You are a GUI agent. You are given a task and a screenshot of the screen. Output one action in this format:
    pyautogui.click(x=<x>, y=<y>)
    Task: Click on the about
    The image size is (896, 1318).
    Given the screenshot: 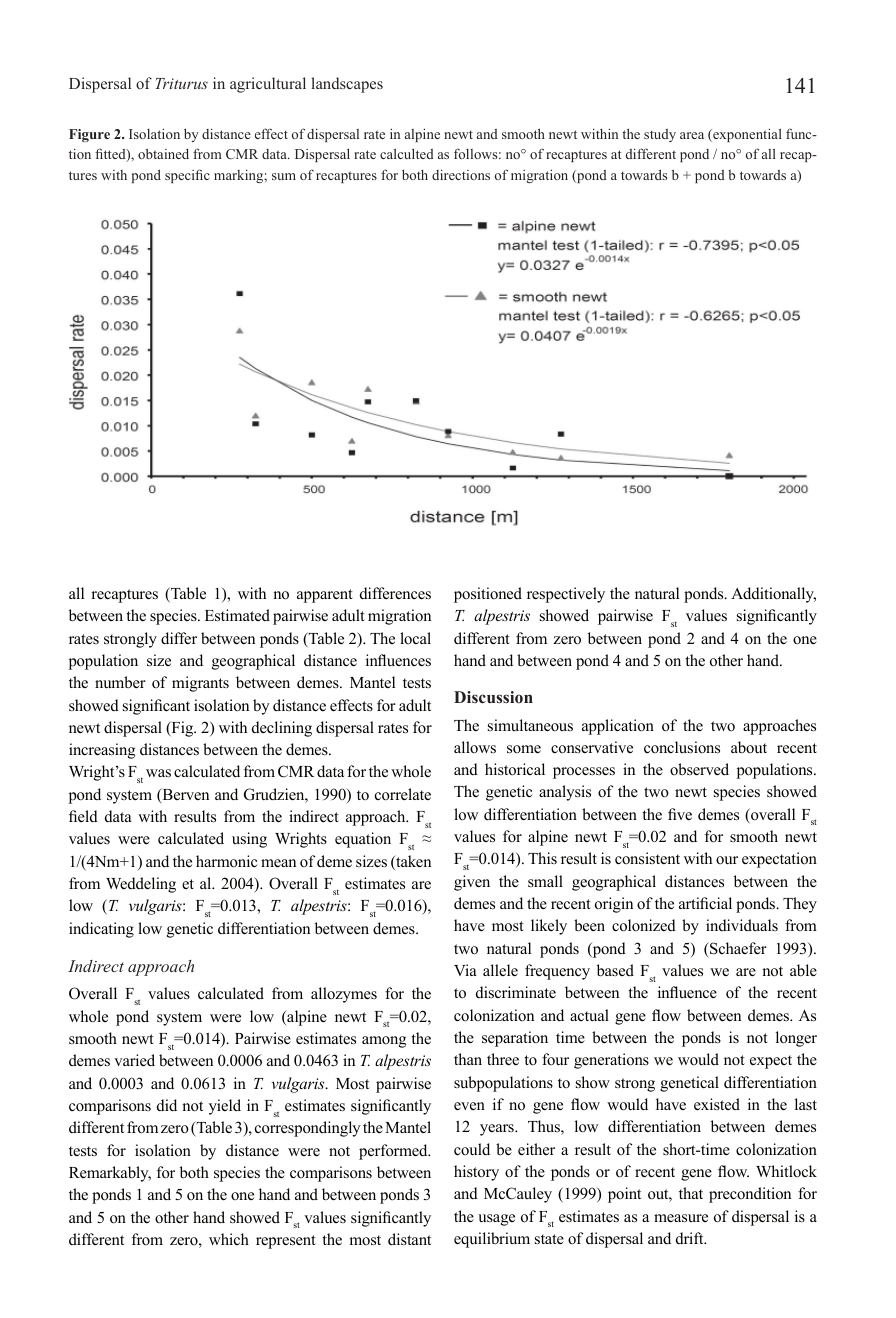 What is the action you would take?
    pyautogui.click(x=749, y=747)
